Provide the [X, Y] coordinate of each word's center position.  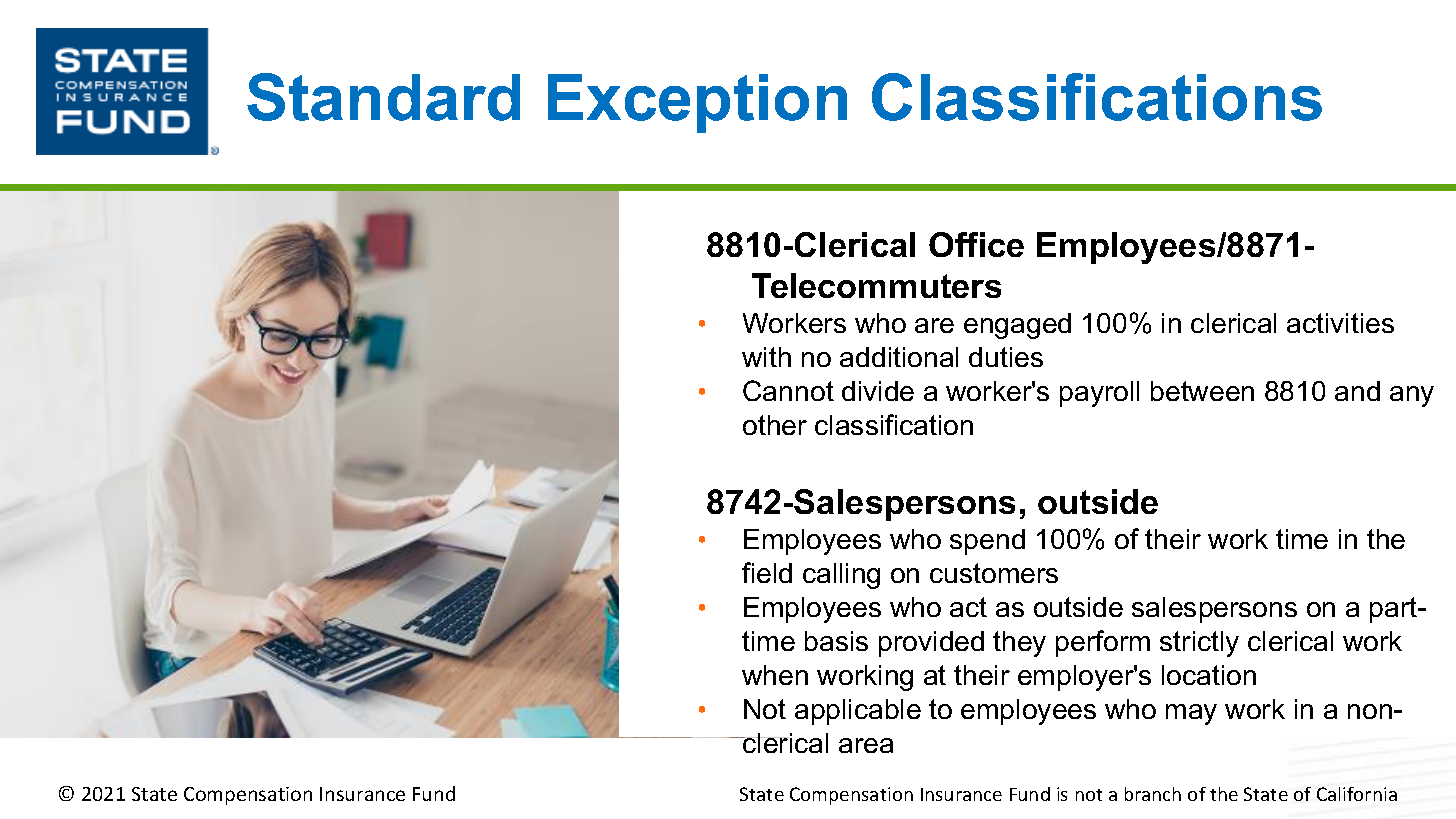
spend [987, 542]
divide [878, 391]
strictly [1199, 644]
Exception [697, 103]
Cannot [788, 390]
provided [931, 644]
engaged [1017, 326]
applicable [858, 712]
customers [994, 573]
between [1202, 391]
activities [1340, 323]
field [767, 572]
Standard [383, 97]
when [775, 675]
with [766, 357]
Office [976, 244]
